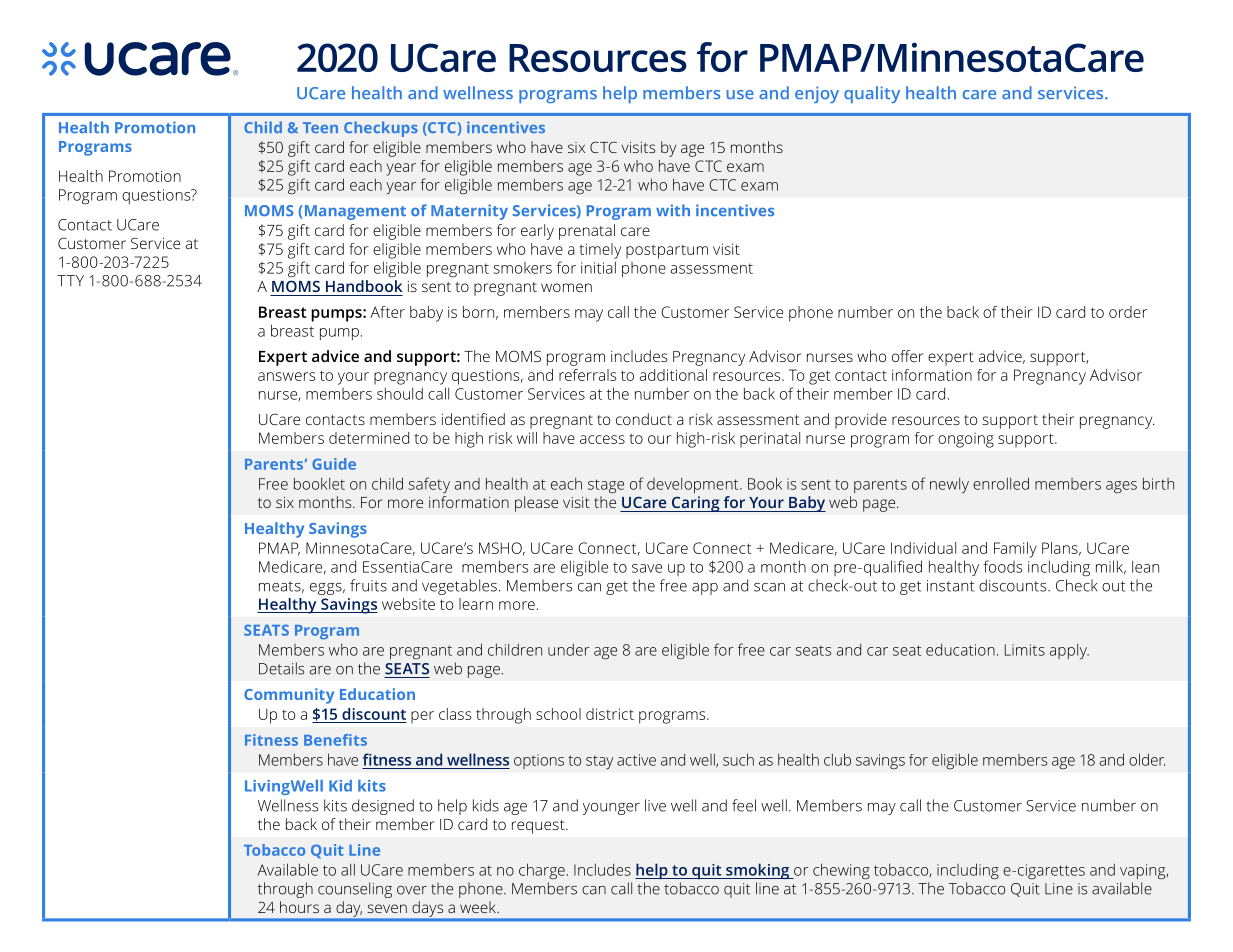  Describe the element at coordinates (1025, 650) in the document. I see `Limits` at that location.
